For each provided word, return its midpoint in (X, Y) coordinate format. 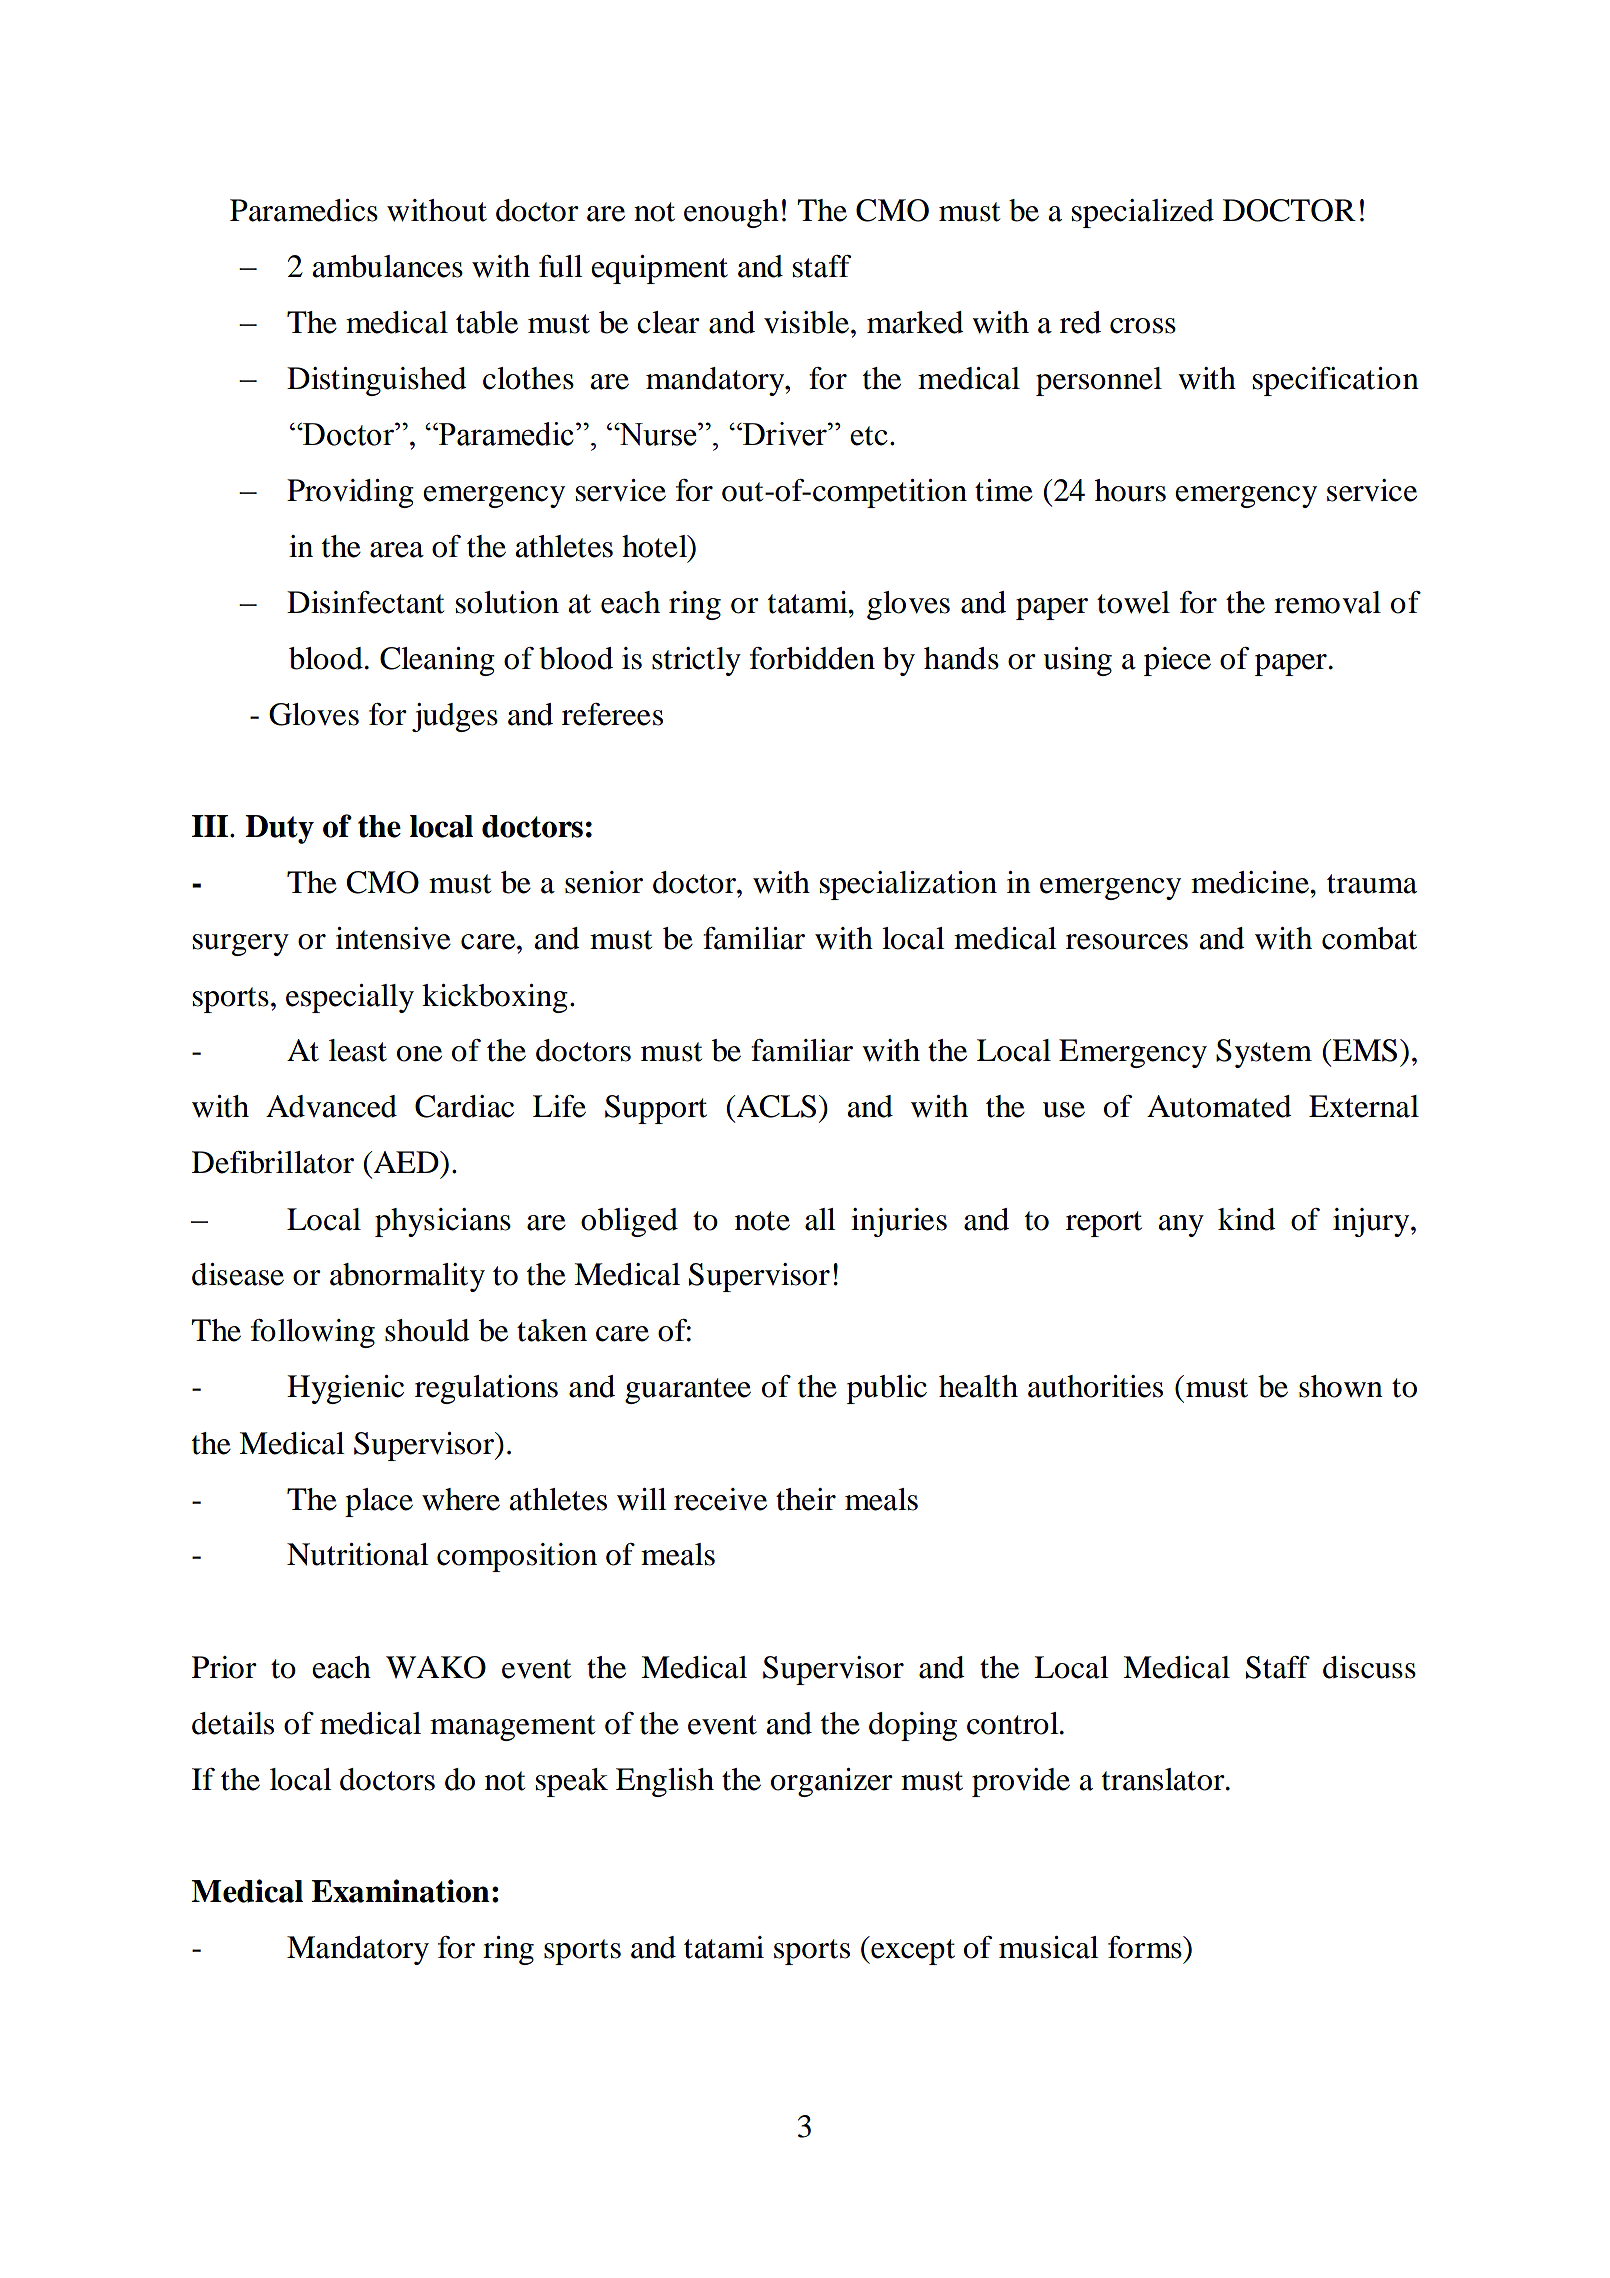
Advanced (331, 1106)
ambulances (387, 266)
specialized (1143, 213)
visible (806, 322)
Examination (400, 1891)
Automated (1219, 1106)
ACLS (775, 1106)
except (912, 1952)
